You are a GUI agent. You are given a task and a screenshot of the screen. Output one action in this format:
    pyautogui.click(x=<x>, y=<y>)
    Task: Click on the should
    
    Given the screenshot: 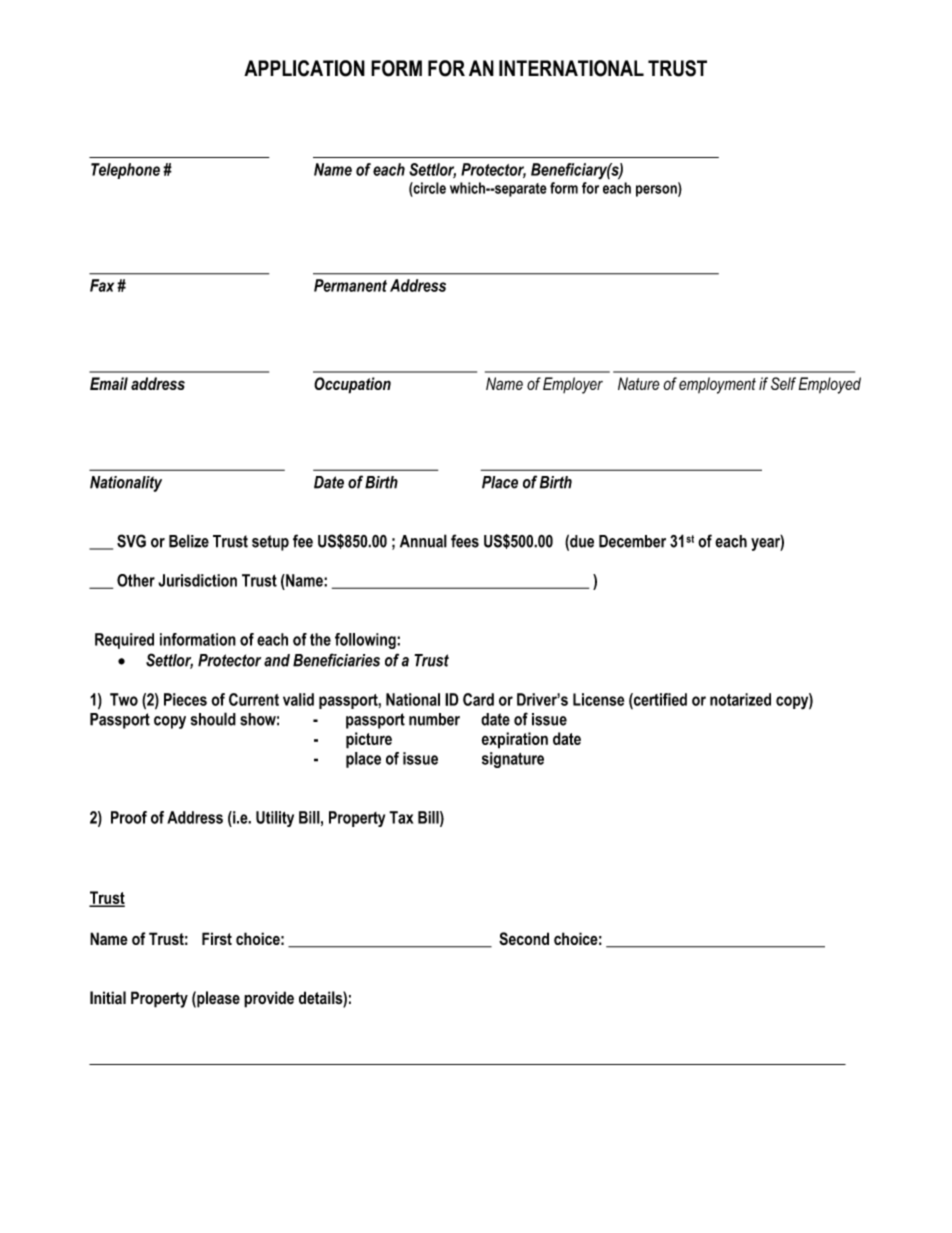 What is the action you would take?
    pyautogui.click(x=213, y=719)
